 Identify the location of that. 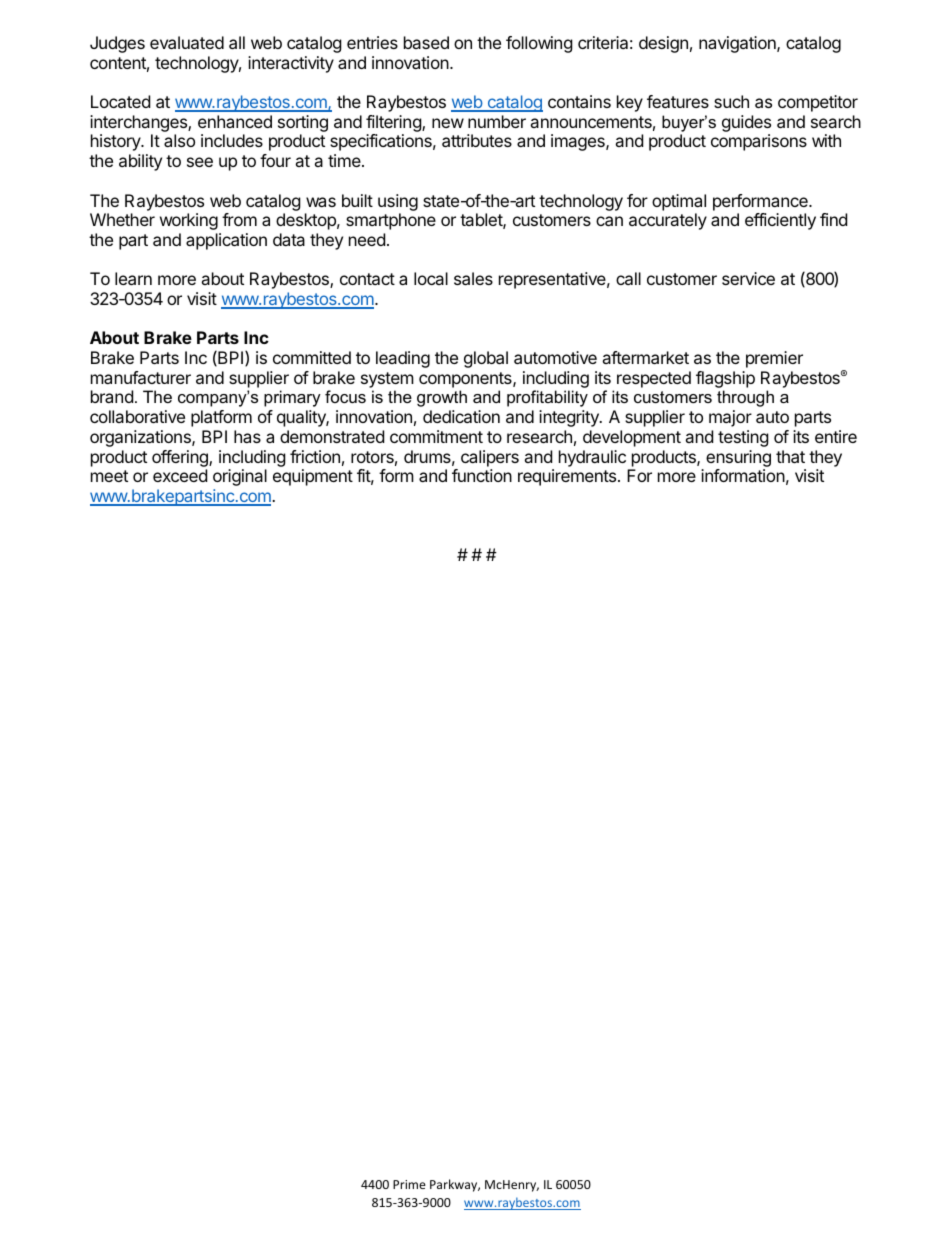
(790, 456).
